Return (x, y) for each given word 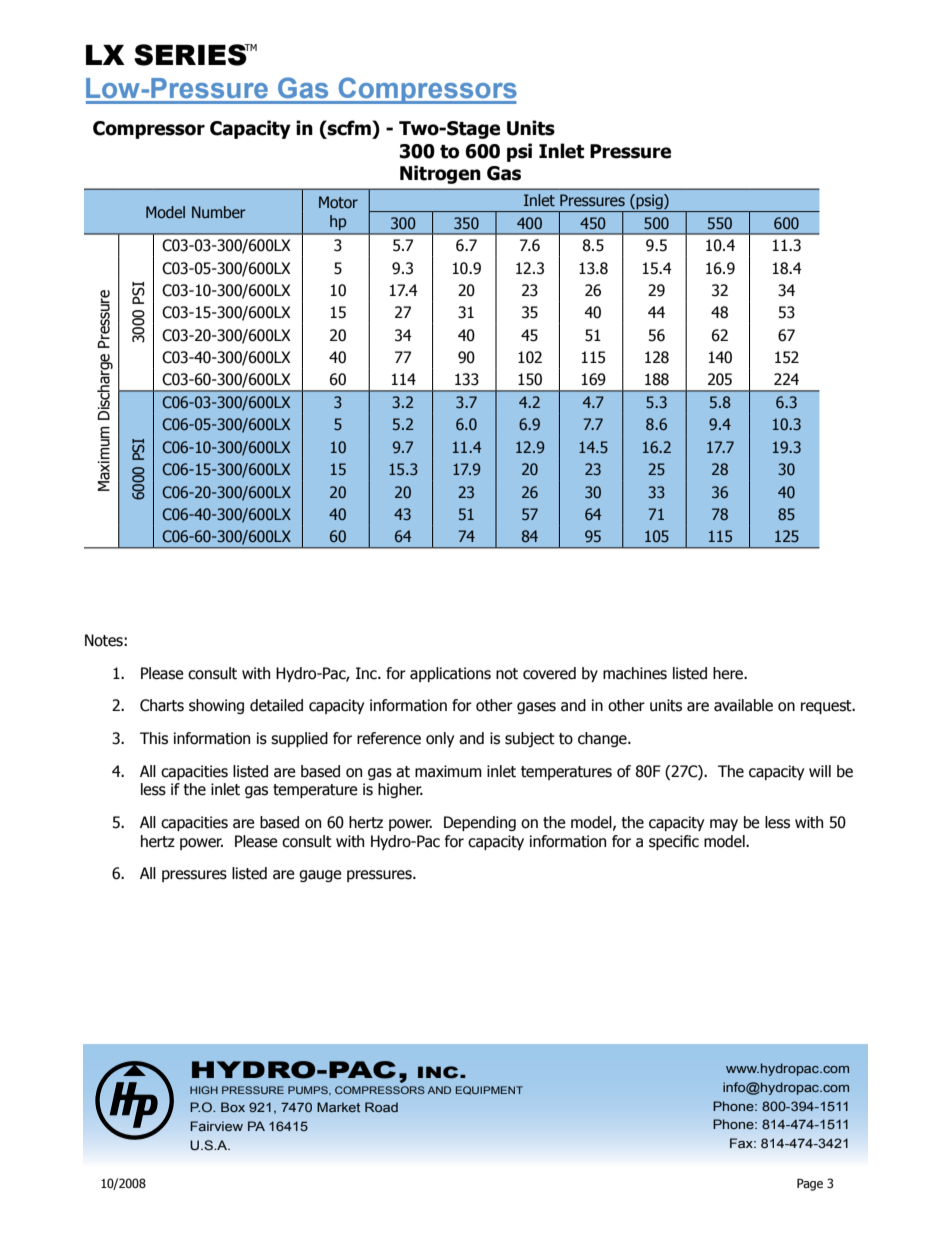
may (724, 825)
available (743, 705)
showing (216, 706)
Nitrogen (440, 174)
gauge (320, 876)
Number (219, 212)
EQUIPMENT (489, 1090)
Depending (480, 823)
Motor (338, 202)
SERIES (191, 55)
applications (450, 674)
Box (233, 1107)
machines (635, 673)
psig (649, 203)
